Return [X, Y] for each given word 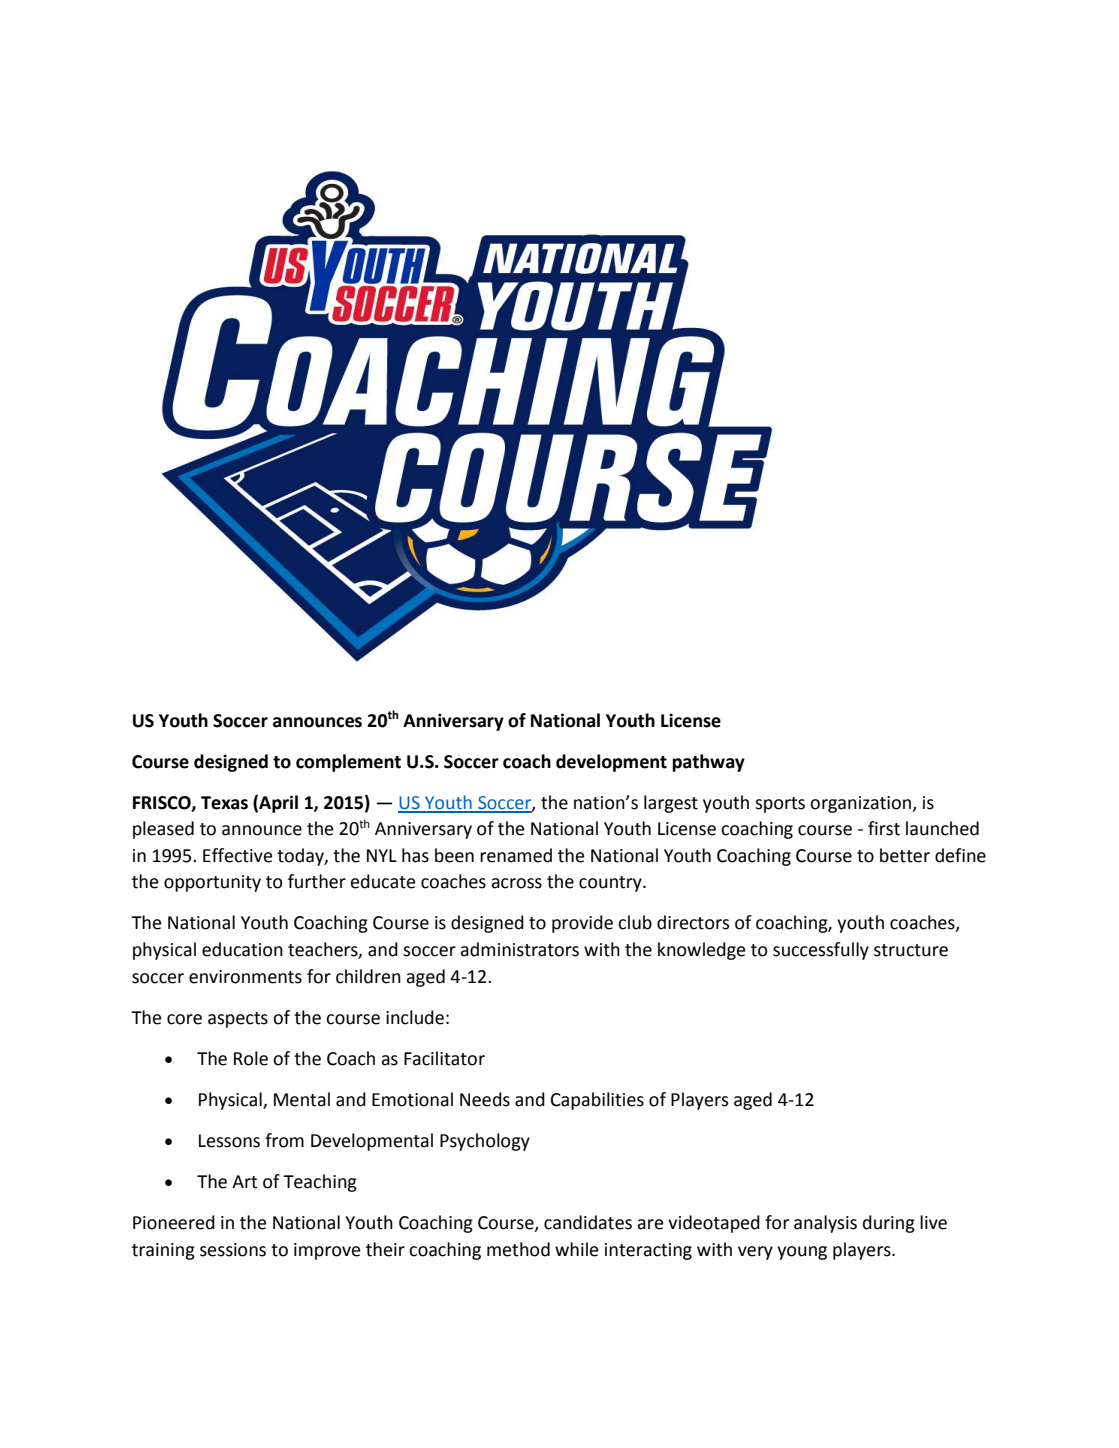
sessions [233, 1250]
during [889, 1224]
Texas [224, 803]
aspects [238, 1020]
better [905, 855]
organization [861, 804]
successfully [821, 951]
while [576, 1249]
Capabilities [597, 1101]
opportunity [212, 883]
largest [671, 804]
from [284, 1140]
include [415, 1017]
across [516, 883]
